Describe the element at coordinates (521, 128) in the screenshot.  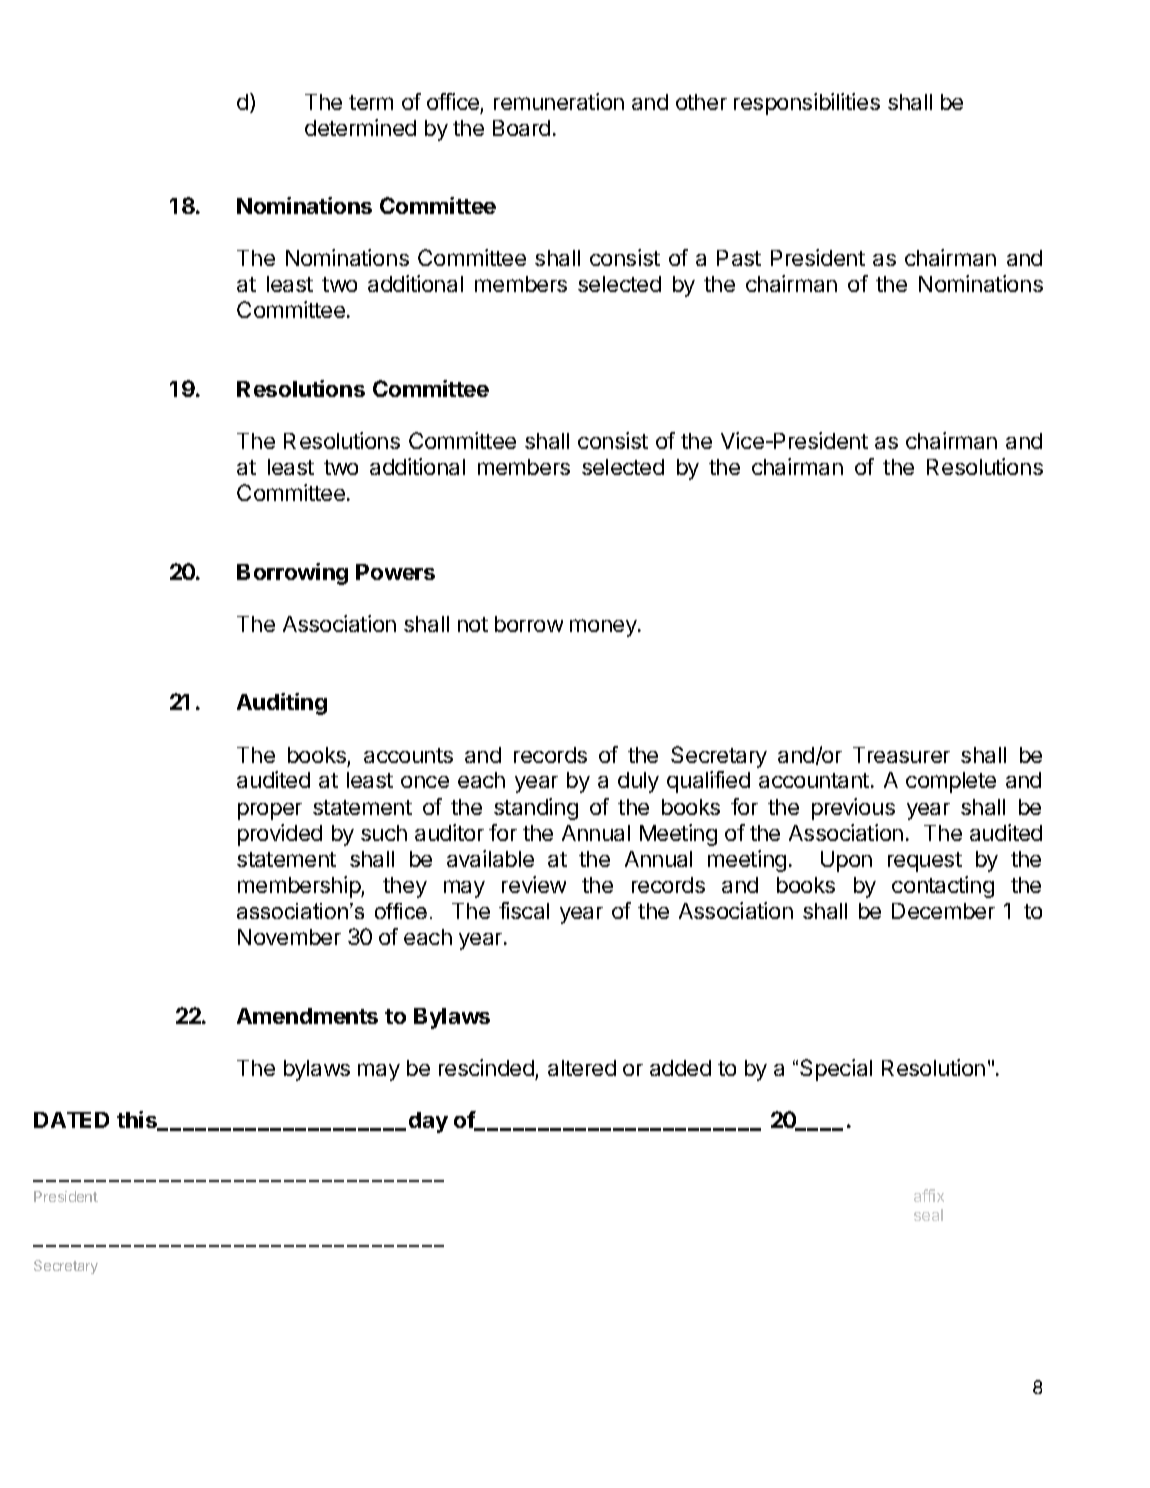
I see `Board` at that location.
